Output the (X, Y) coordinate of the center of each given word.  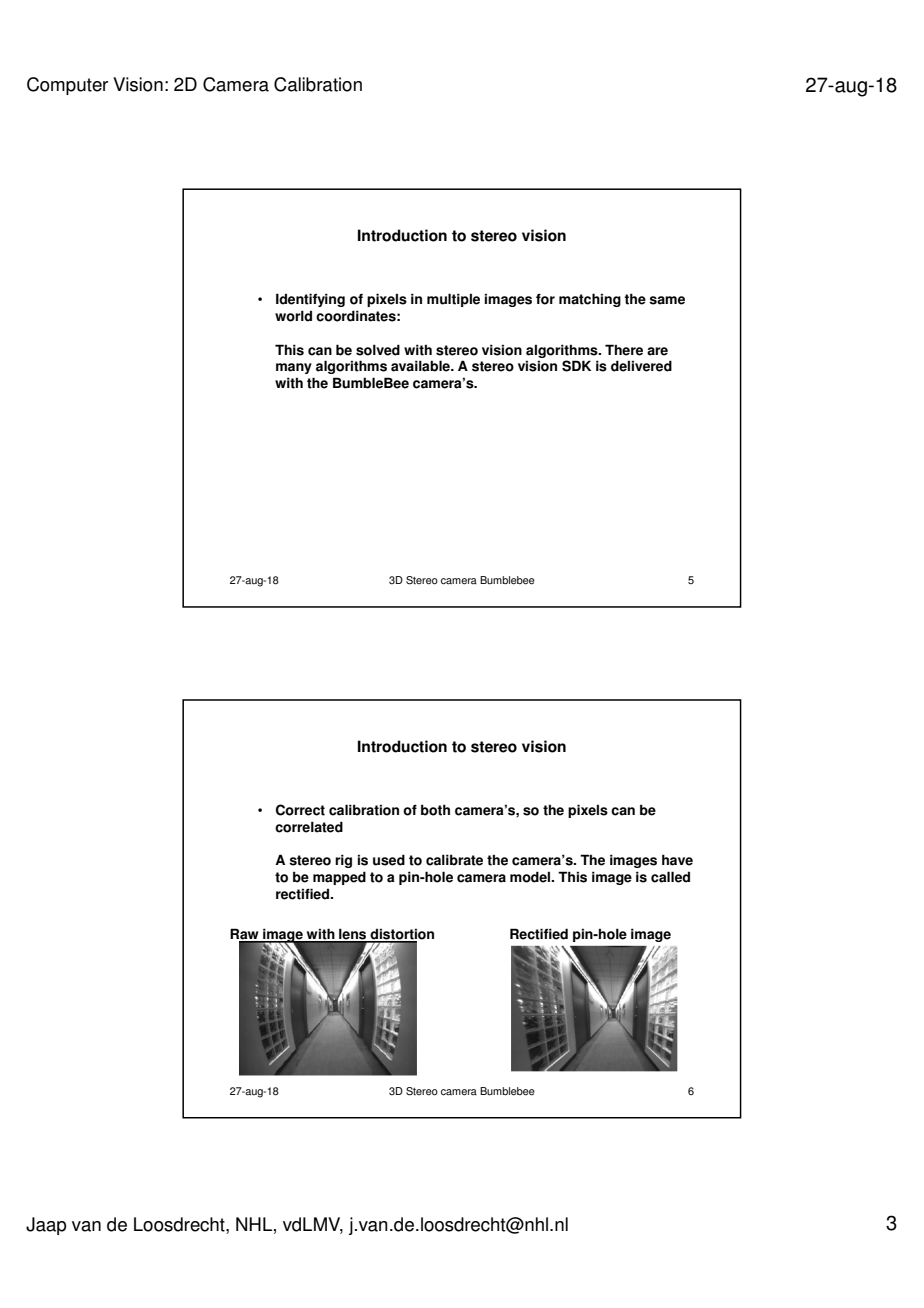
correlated (309, 827)
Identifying (310, 300)
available (421, 366)
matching (590, 300)
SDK (576, 366)
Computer (67, 86)
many (294, 368)
